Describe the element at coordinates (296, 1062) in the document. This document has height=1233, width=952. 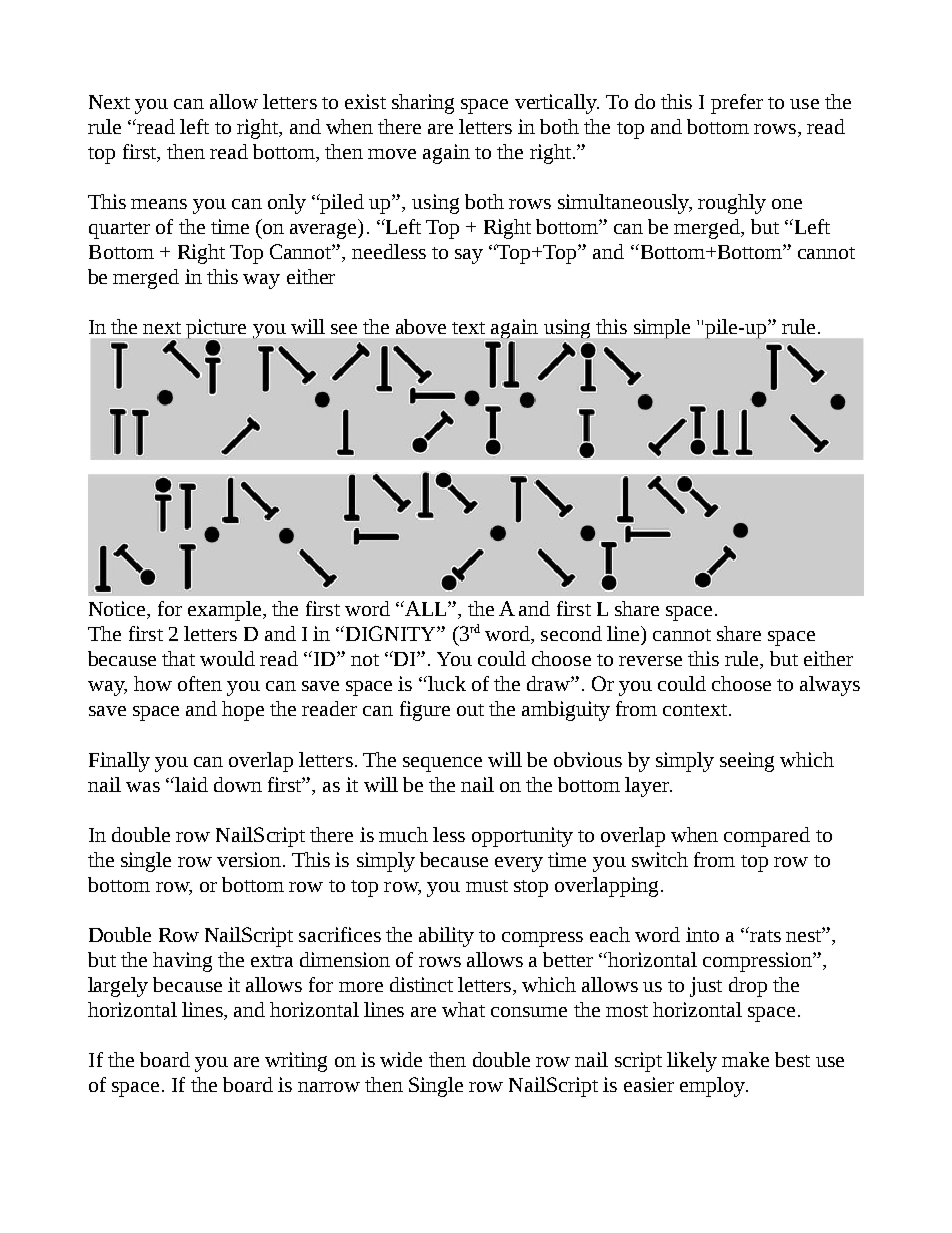
I see `writing` at that location.
